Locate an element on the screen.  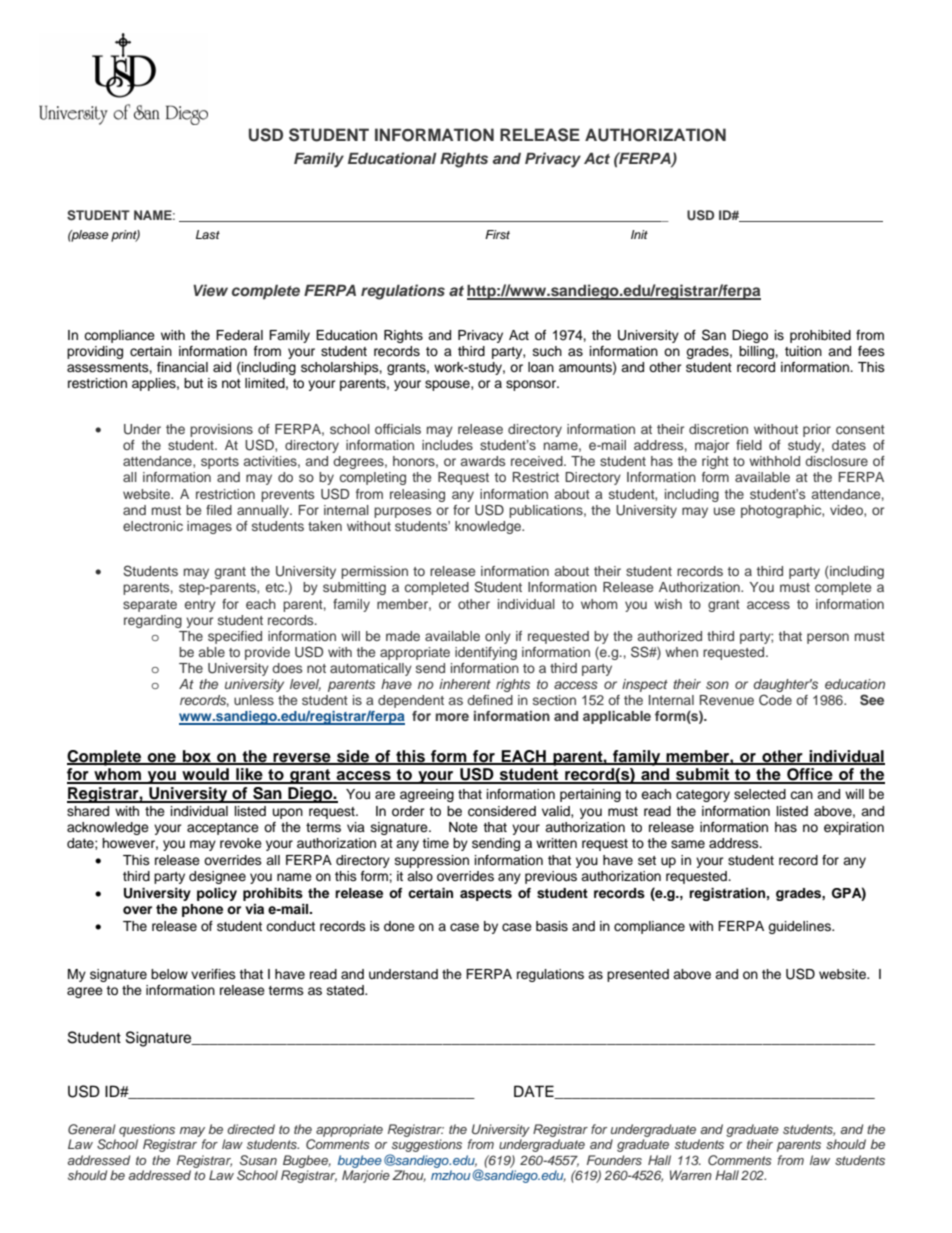
prohibited is located at coordinates (820, 336).
